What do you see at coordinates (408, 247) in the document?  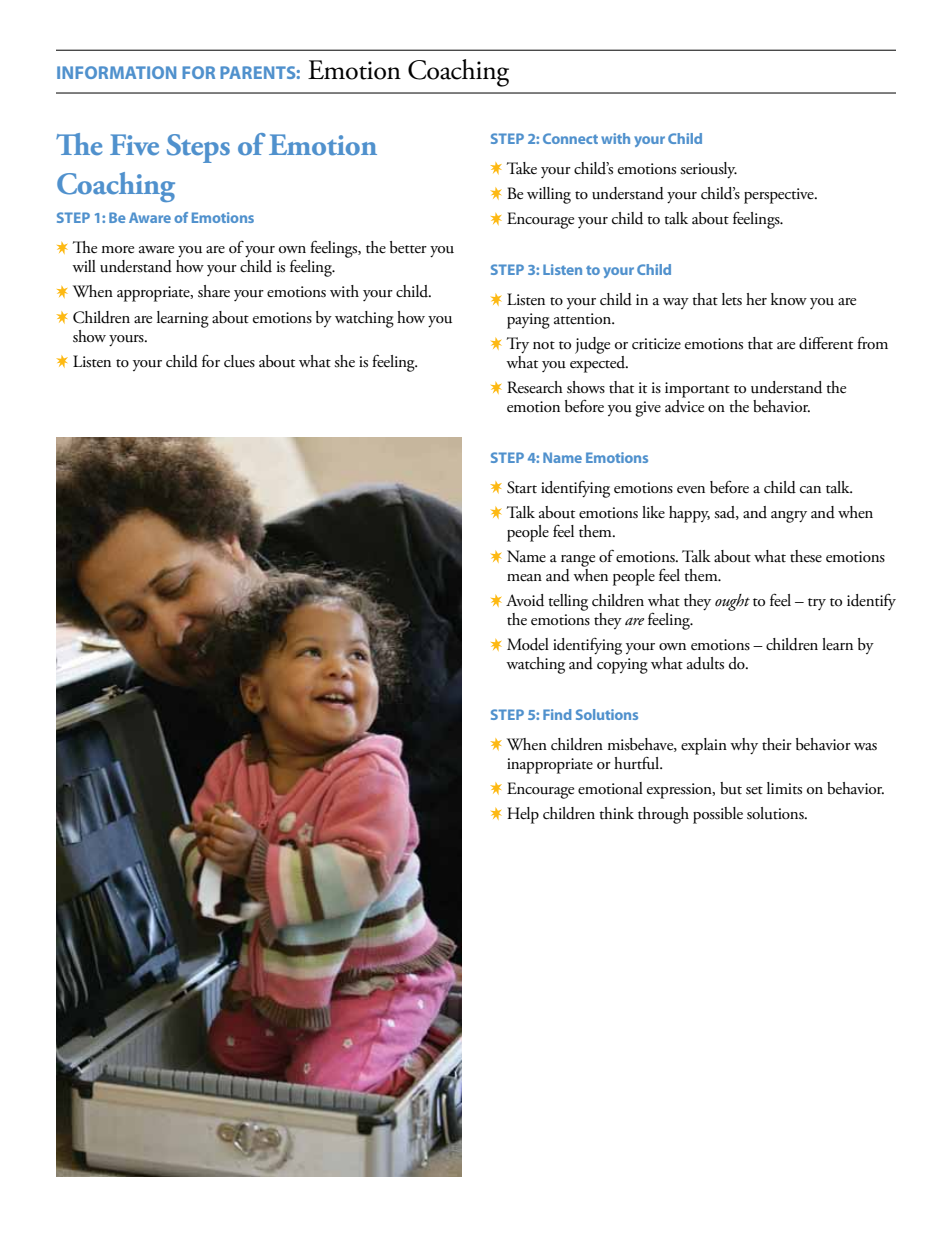 I see `better` at bounding box center [408, 247].
